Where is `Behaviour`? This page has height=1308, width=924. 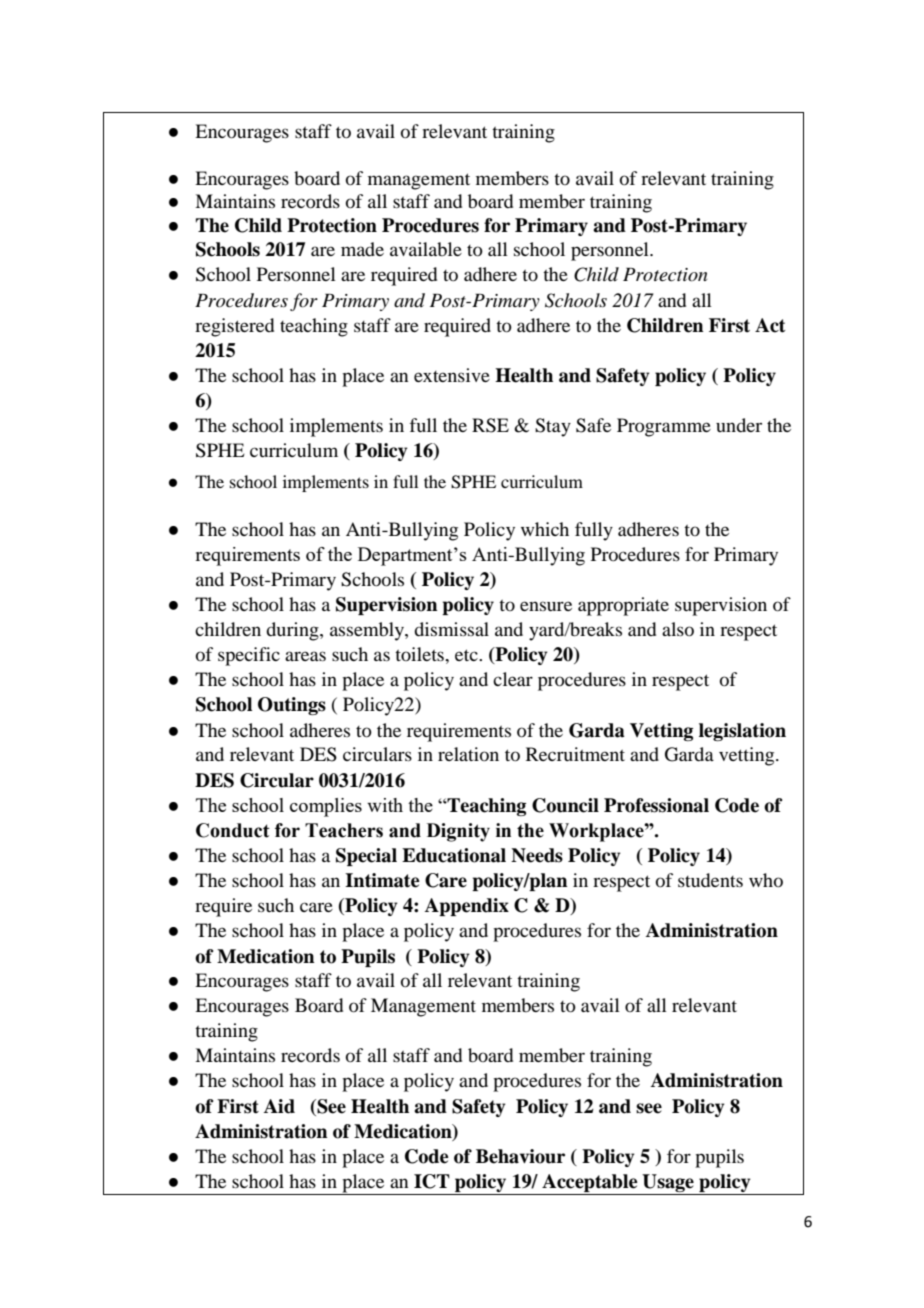 Behaviour is located at coordinates (520, 1156).
